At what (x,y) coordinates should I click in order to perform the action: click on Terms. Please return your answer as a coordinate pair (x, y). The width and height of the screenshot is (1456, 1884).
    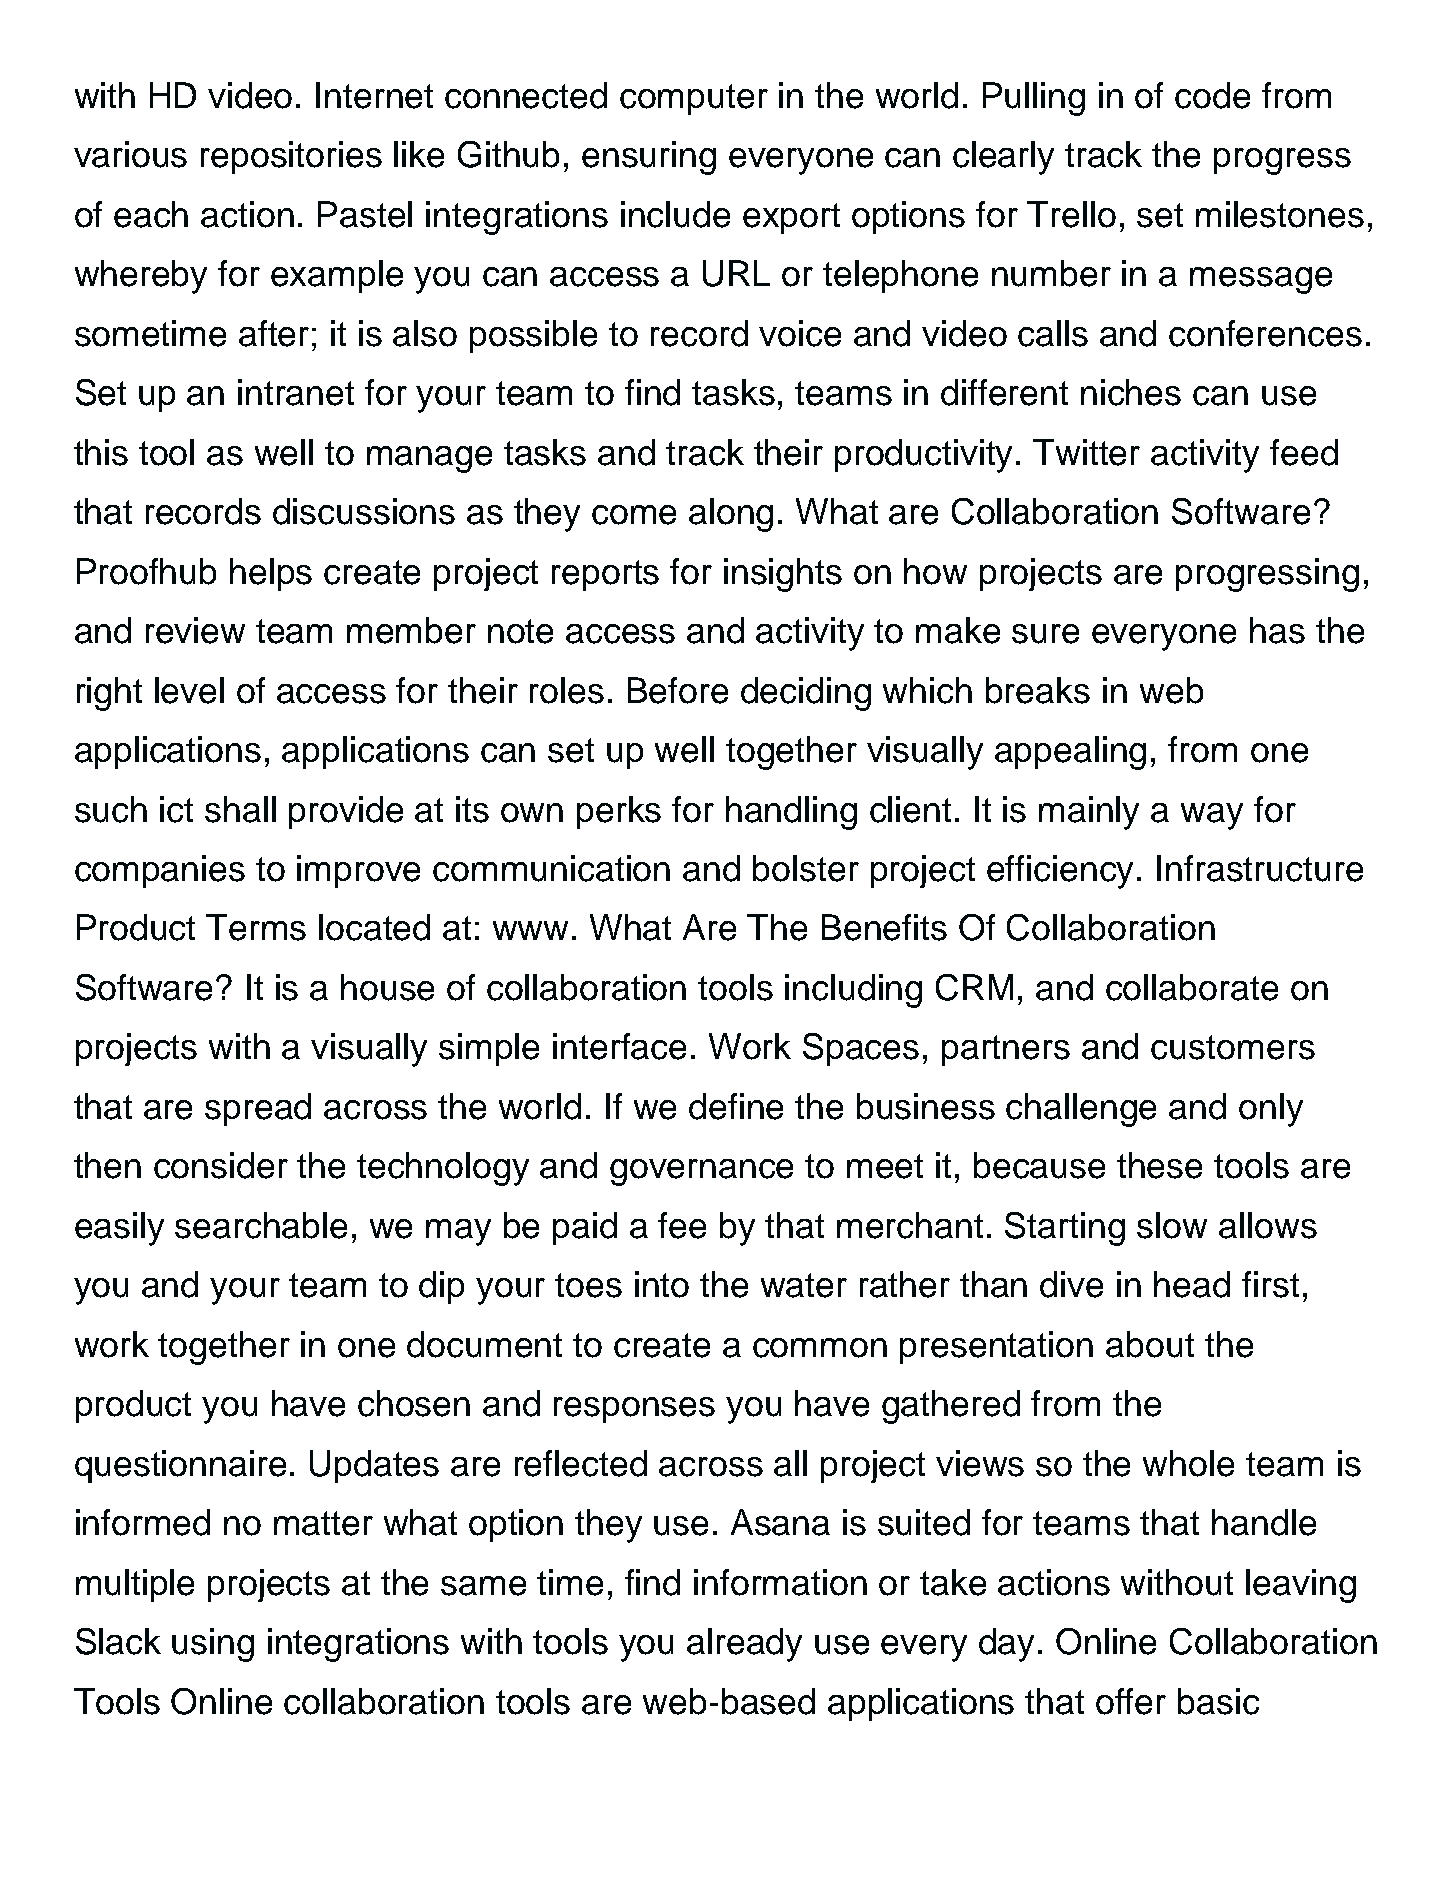
    Looking at the image, I should click on (256, 927).
